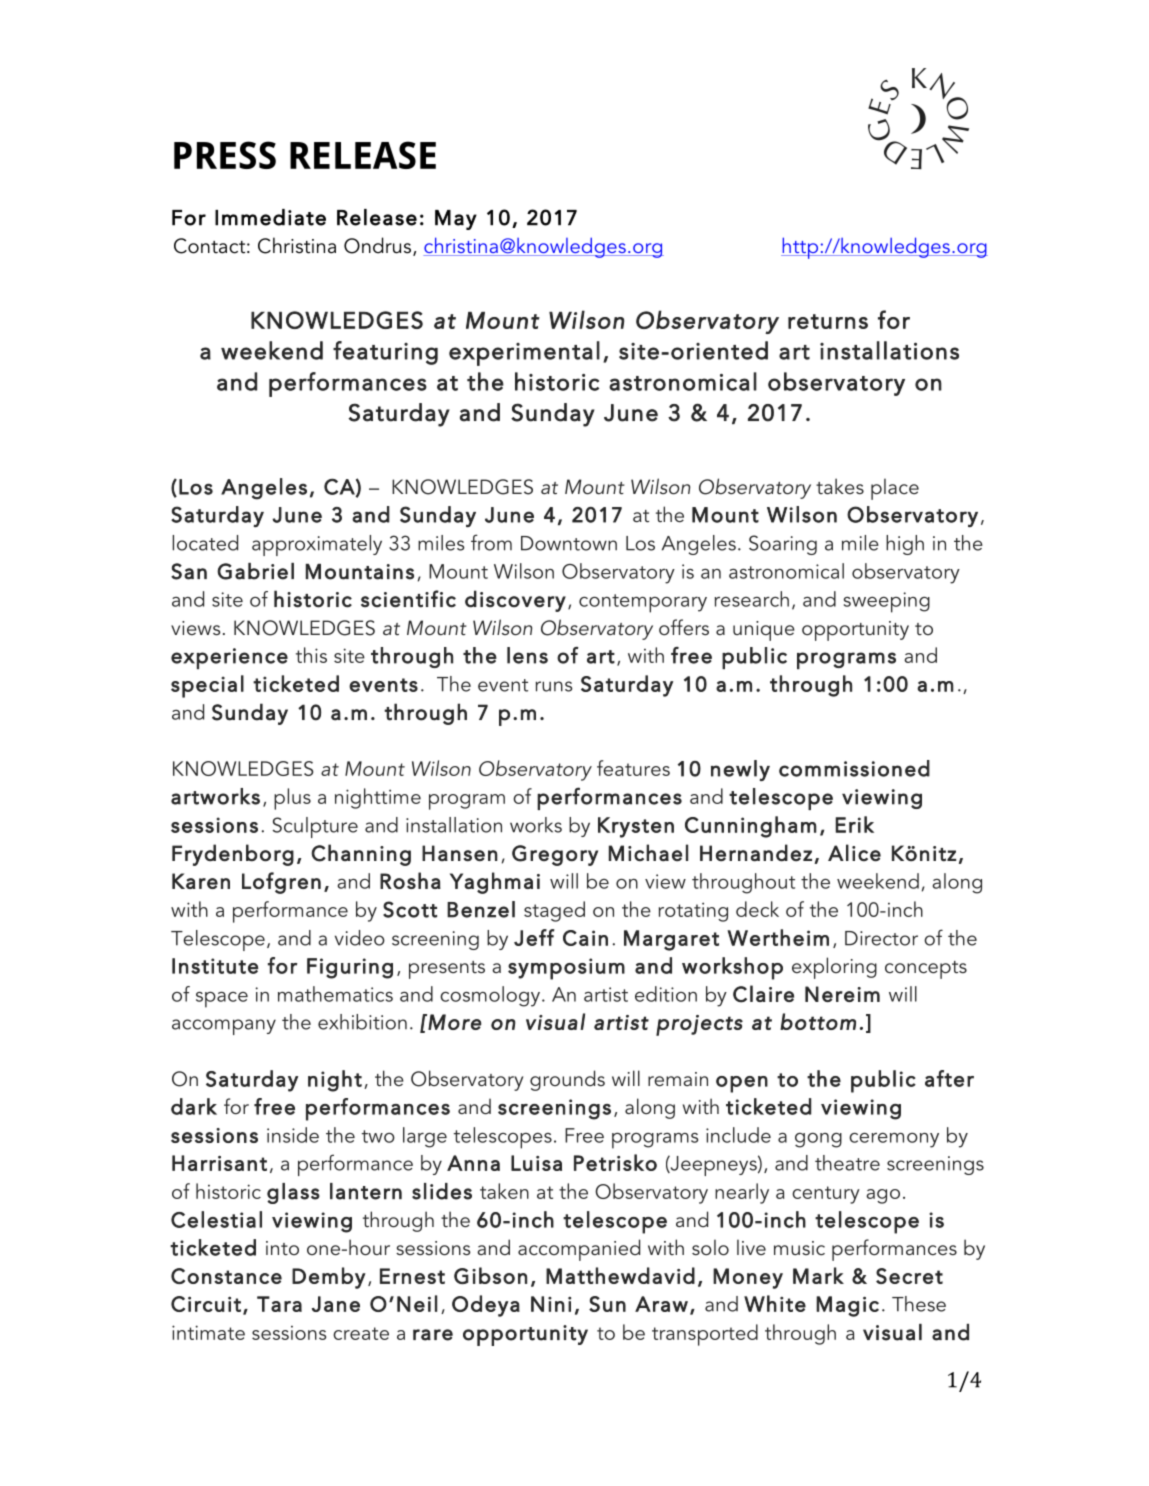 The image size is (1149, 1486). Describe the element at coordinates (834, 968) in the image. I see `exploring` at that location.
